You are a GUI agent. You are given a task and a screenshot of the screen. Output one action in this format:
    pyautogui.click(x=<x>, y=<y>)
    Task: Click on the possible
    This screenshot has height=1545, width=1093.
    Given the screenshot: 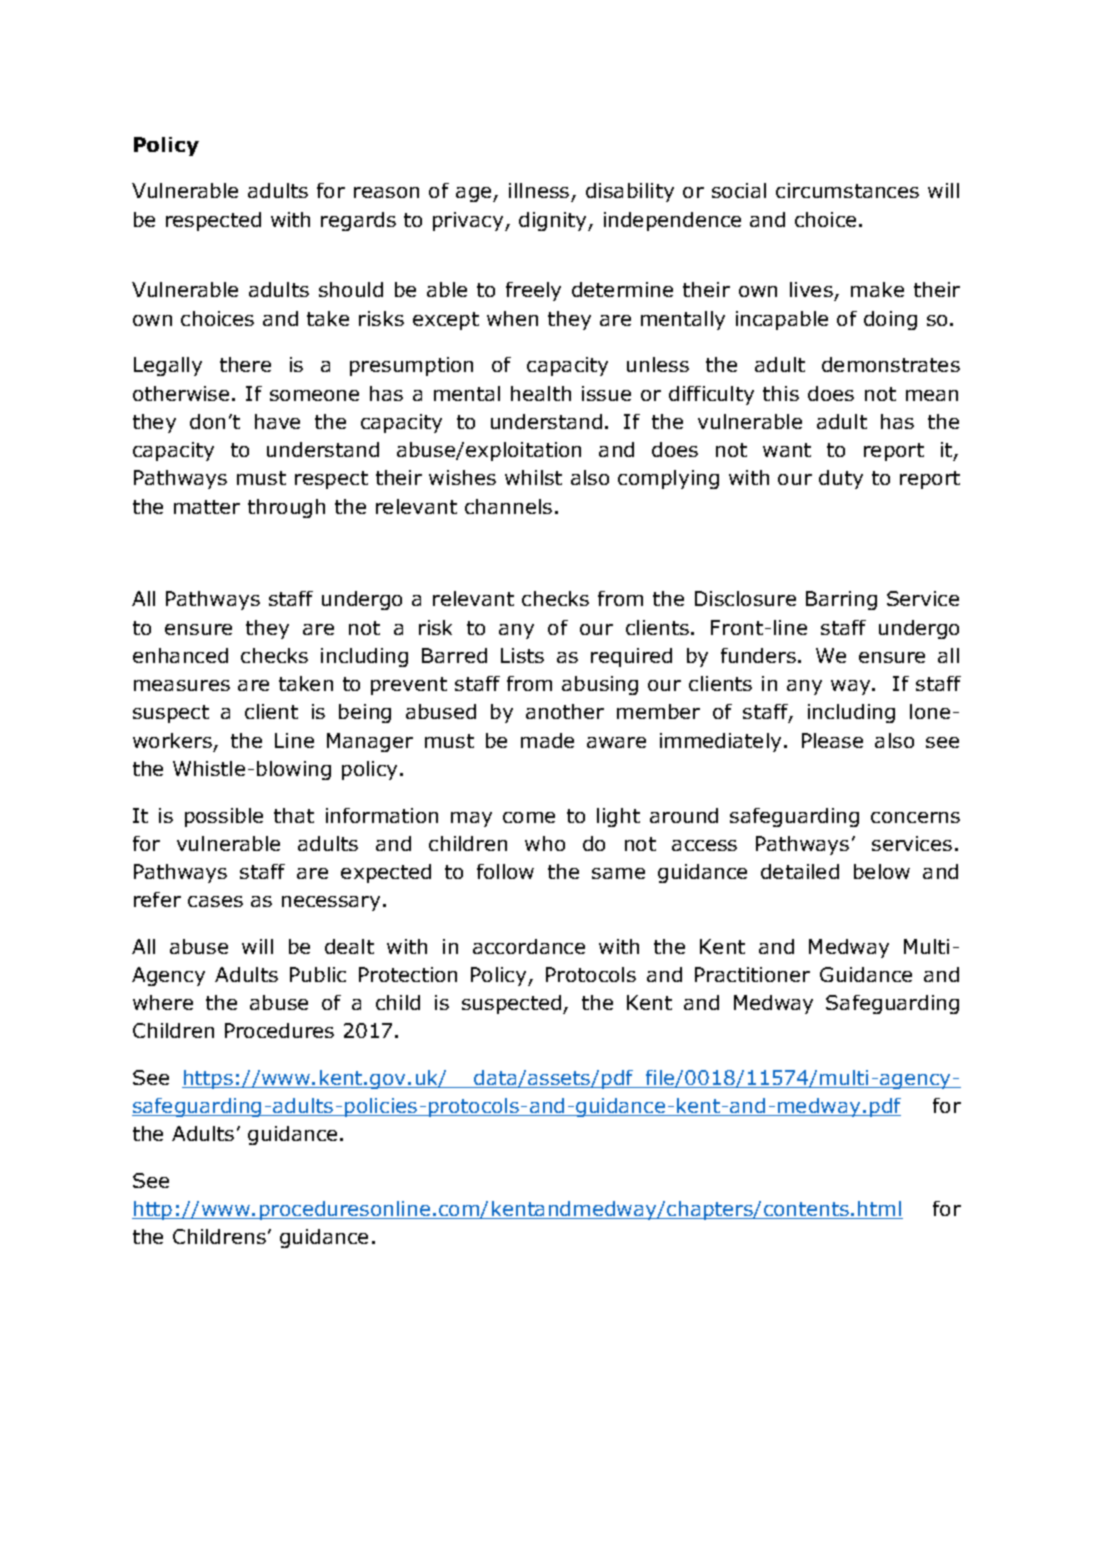 What is the action you would take?
    pyautogui.click(x=224, y=817)
